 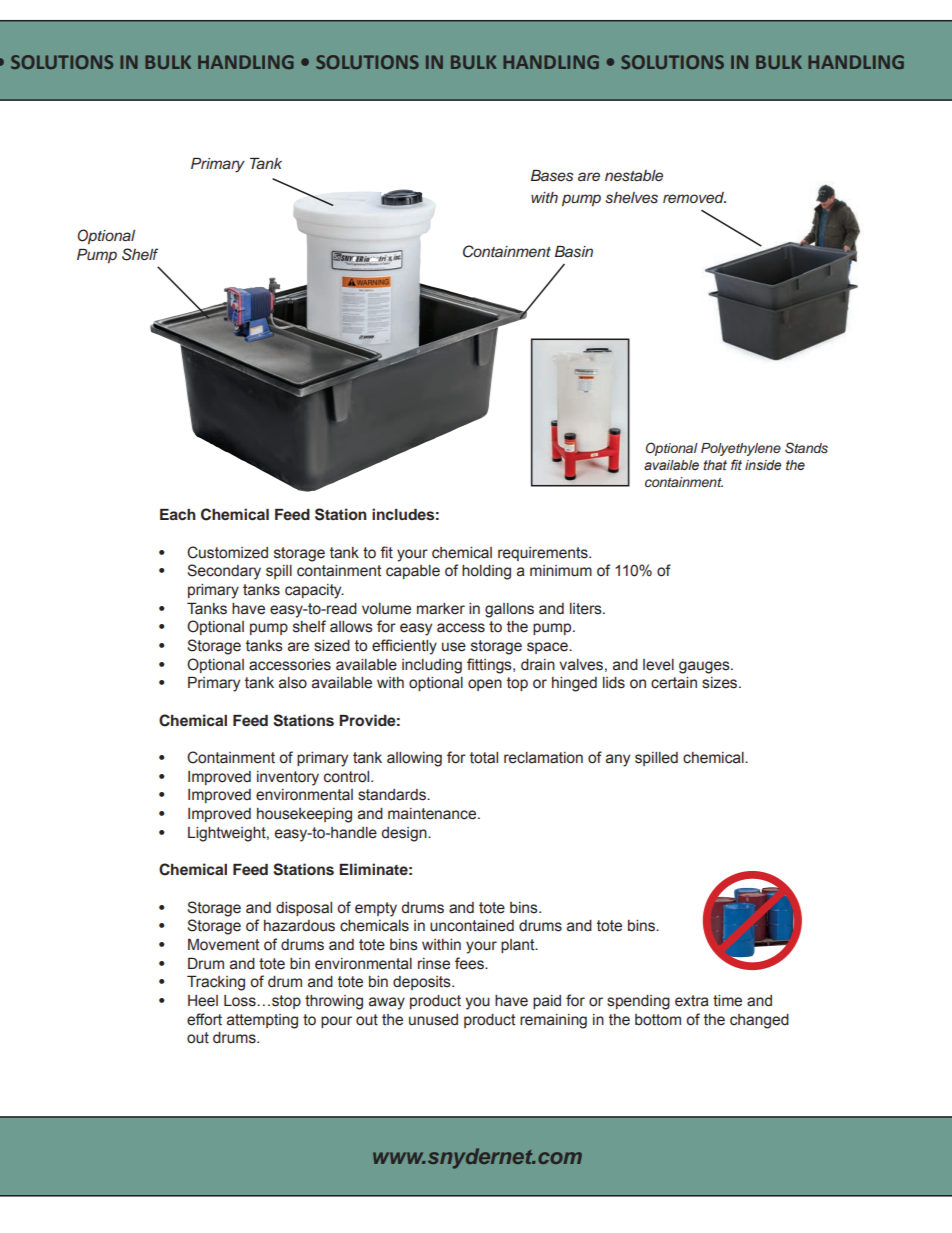 I want to click on Basin, so click(x=574, y=252).
